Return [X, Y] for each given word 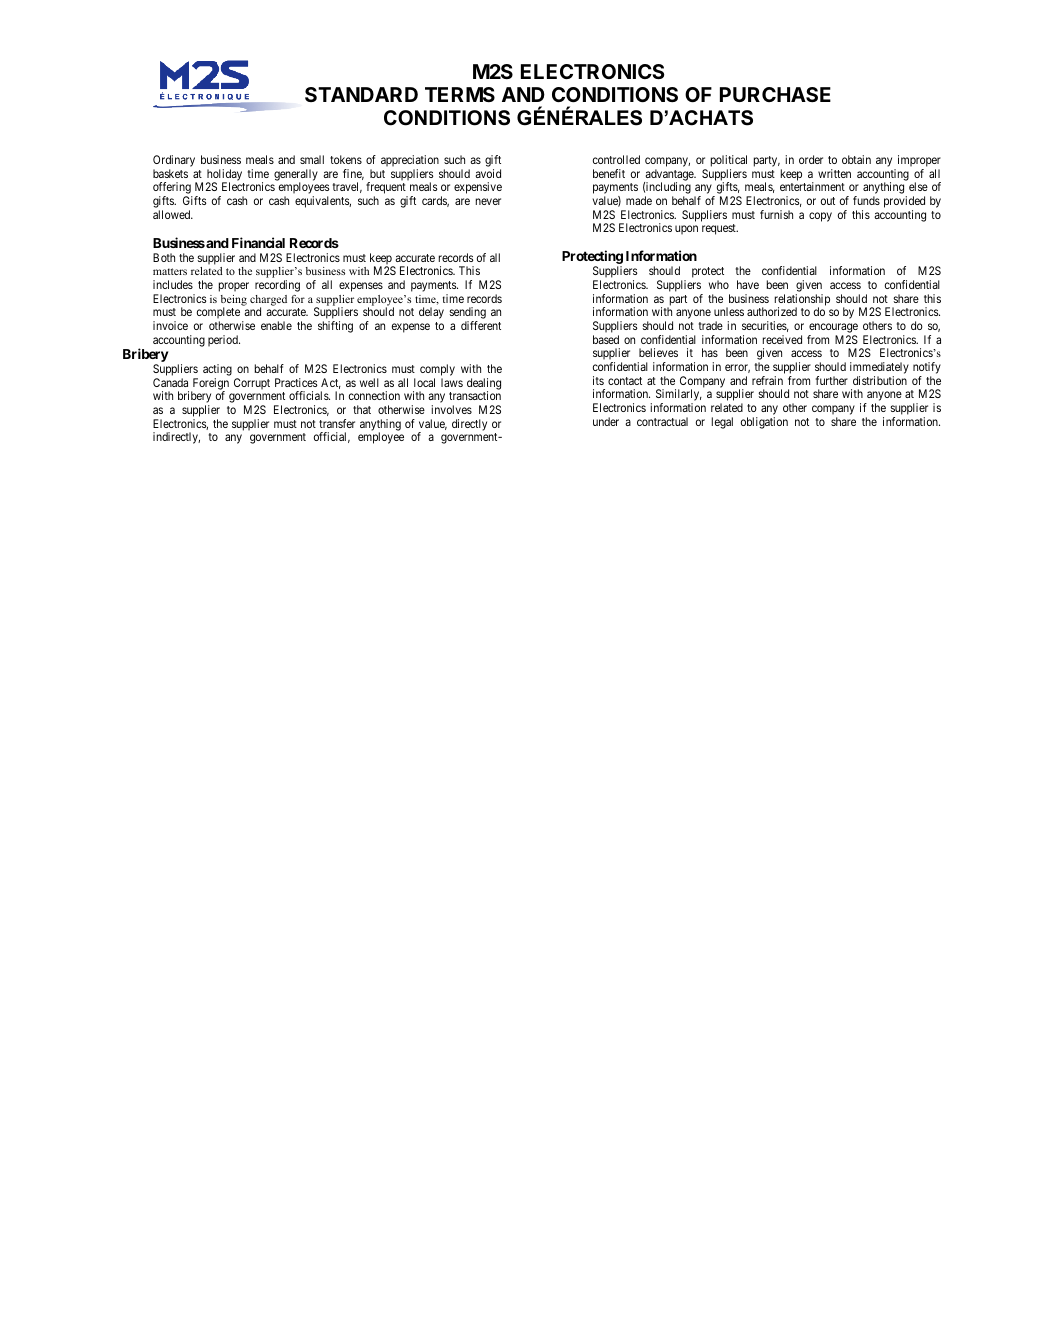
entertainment [812, 186]
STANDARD [361, 94]
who [719, 284]
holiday [224, 176]
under [606, 421]
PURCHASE [775, 94]
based [606, 339]
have [748, 284]
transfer [337, 423]
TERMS [460, 94]
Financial [258, 242]
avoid [488, 173]
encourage [833, 329]
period [224, 341]
